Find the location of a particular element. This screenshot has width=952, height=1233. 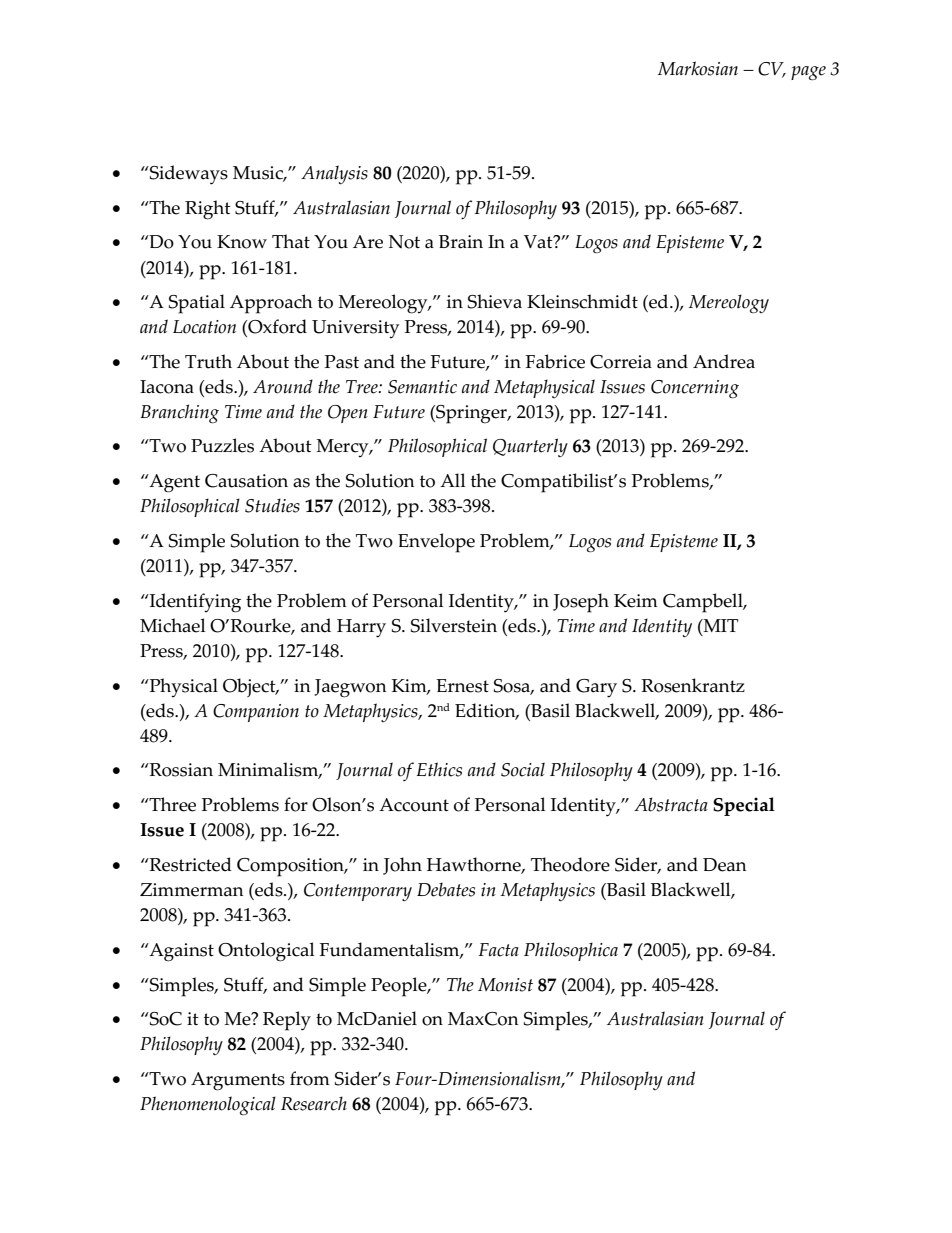

Arguments is located at coordinates (238, 1081).
